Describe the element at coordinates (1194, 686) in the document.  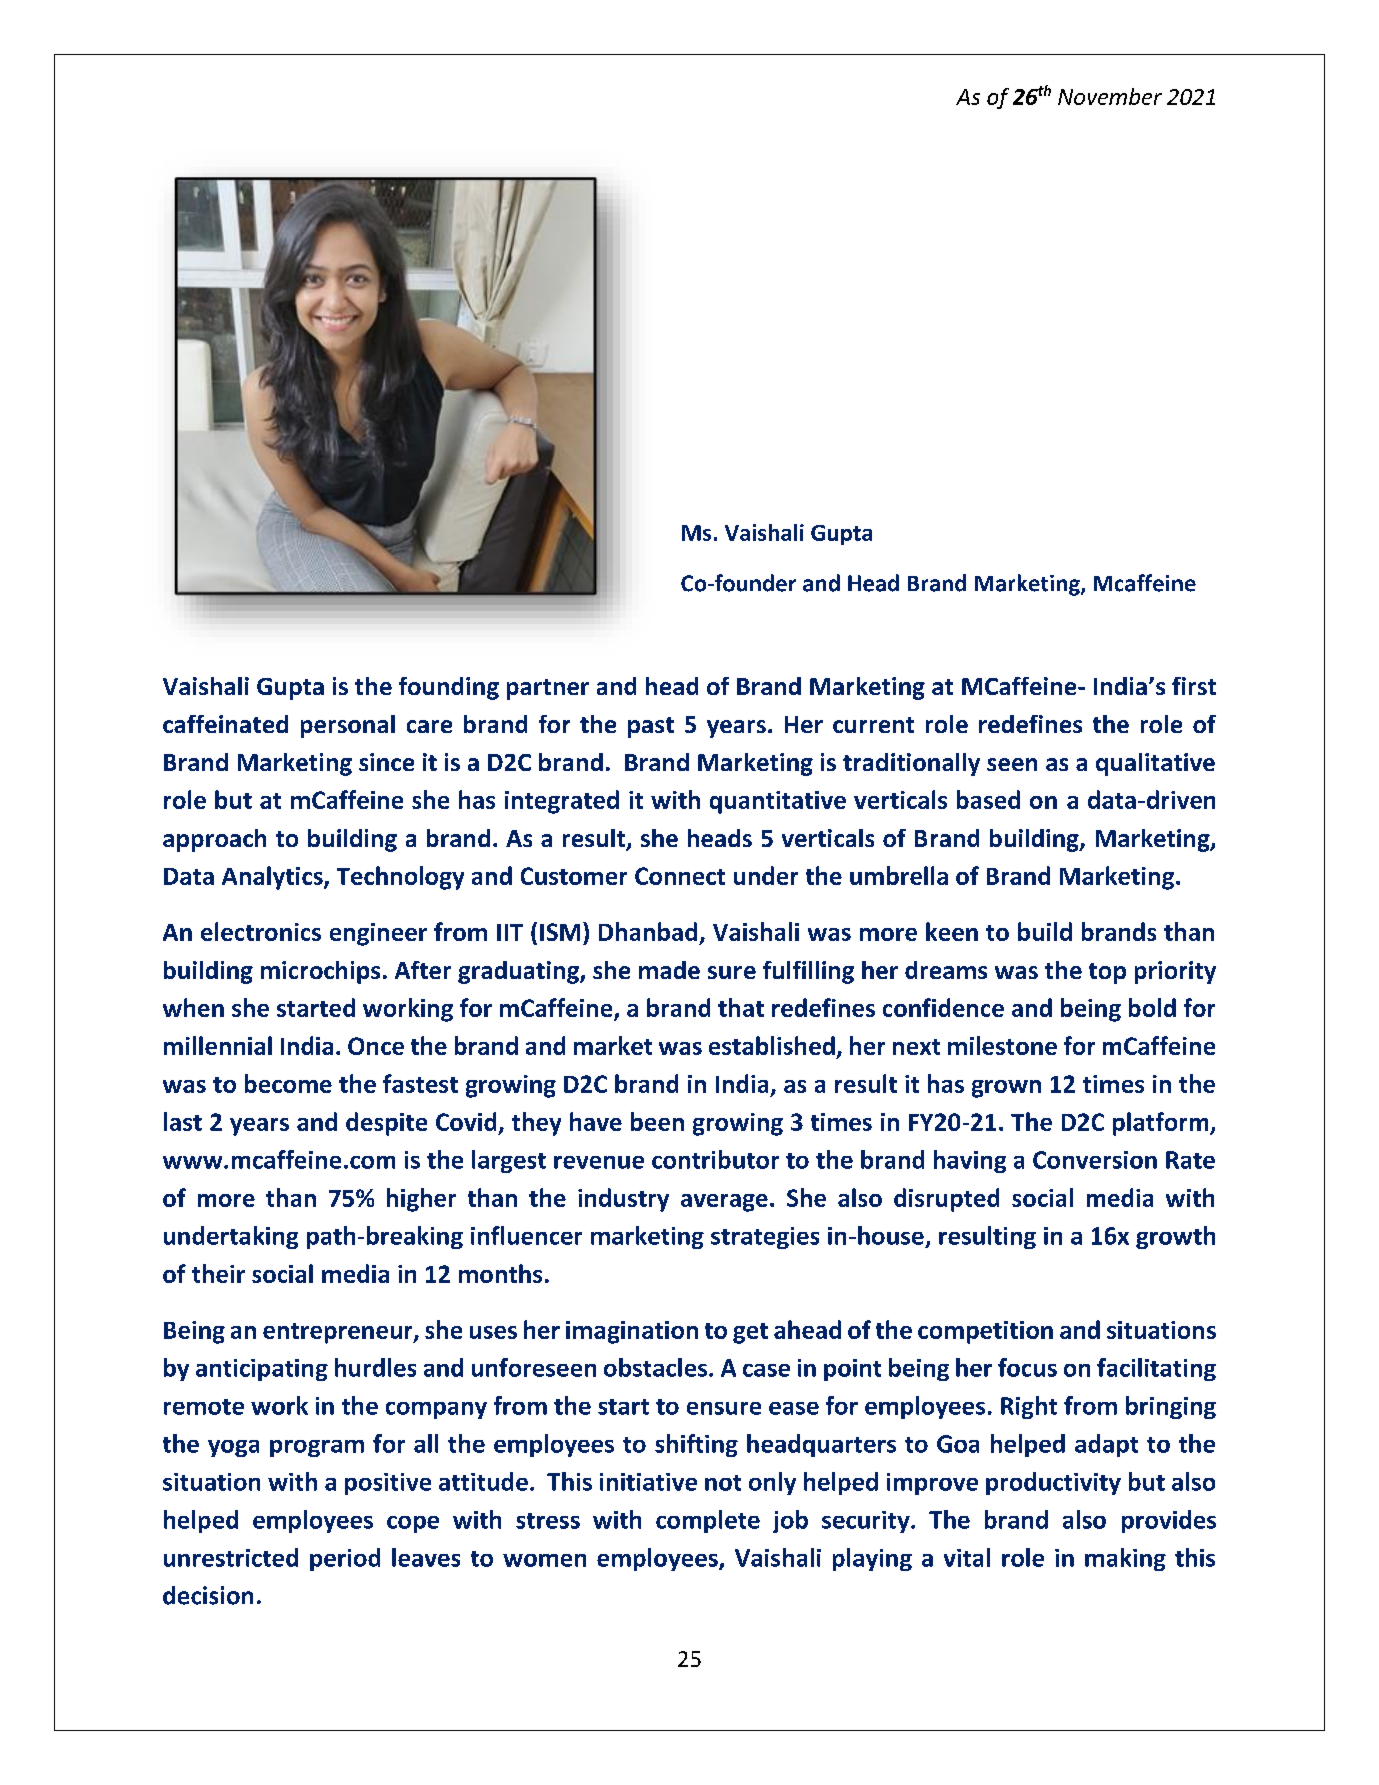
I see `first` at that location.
